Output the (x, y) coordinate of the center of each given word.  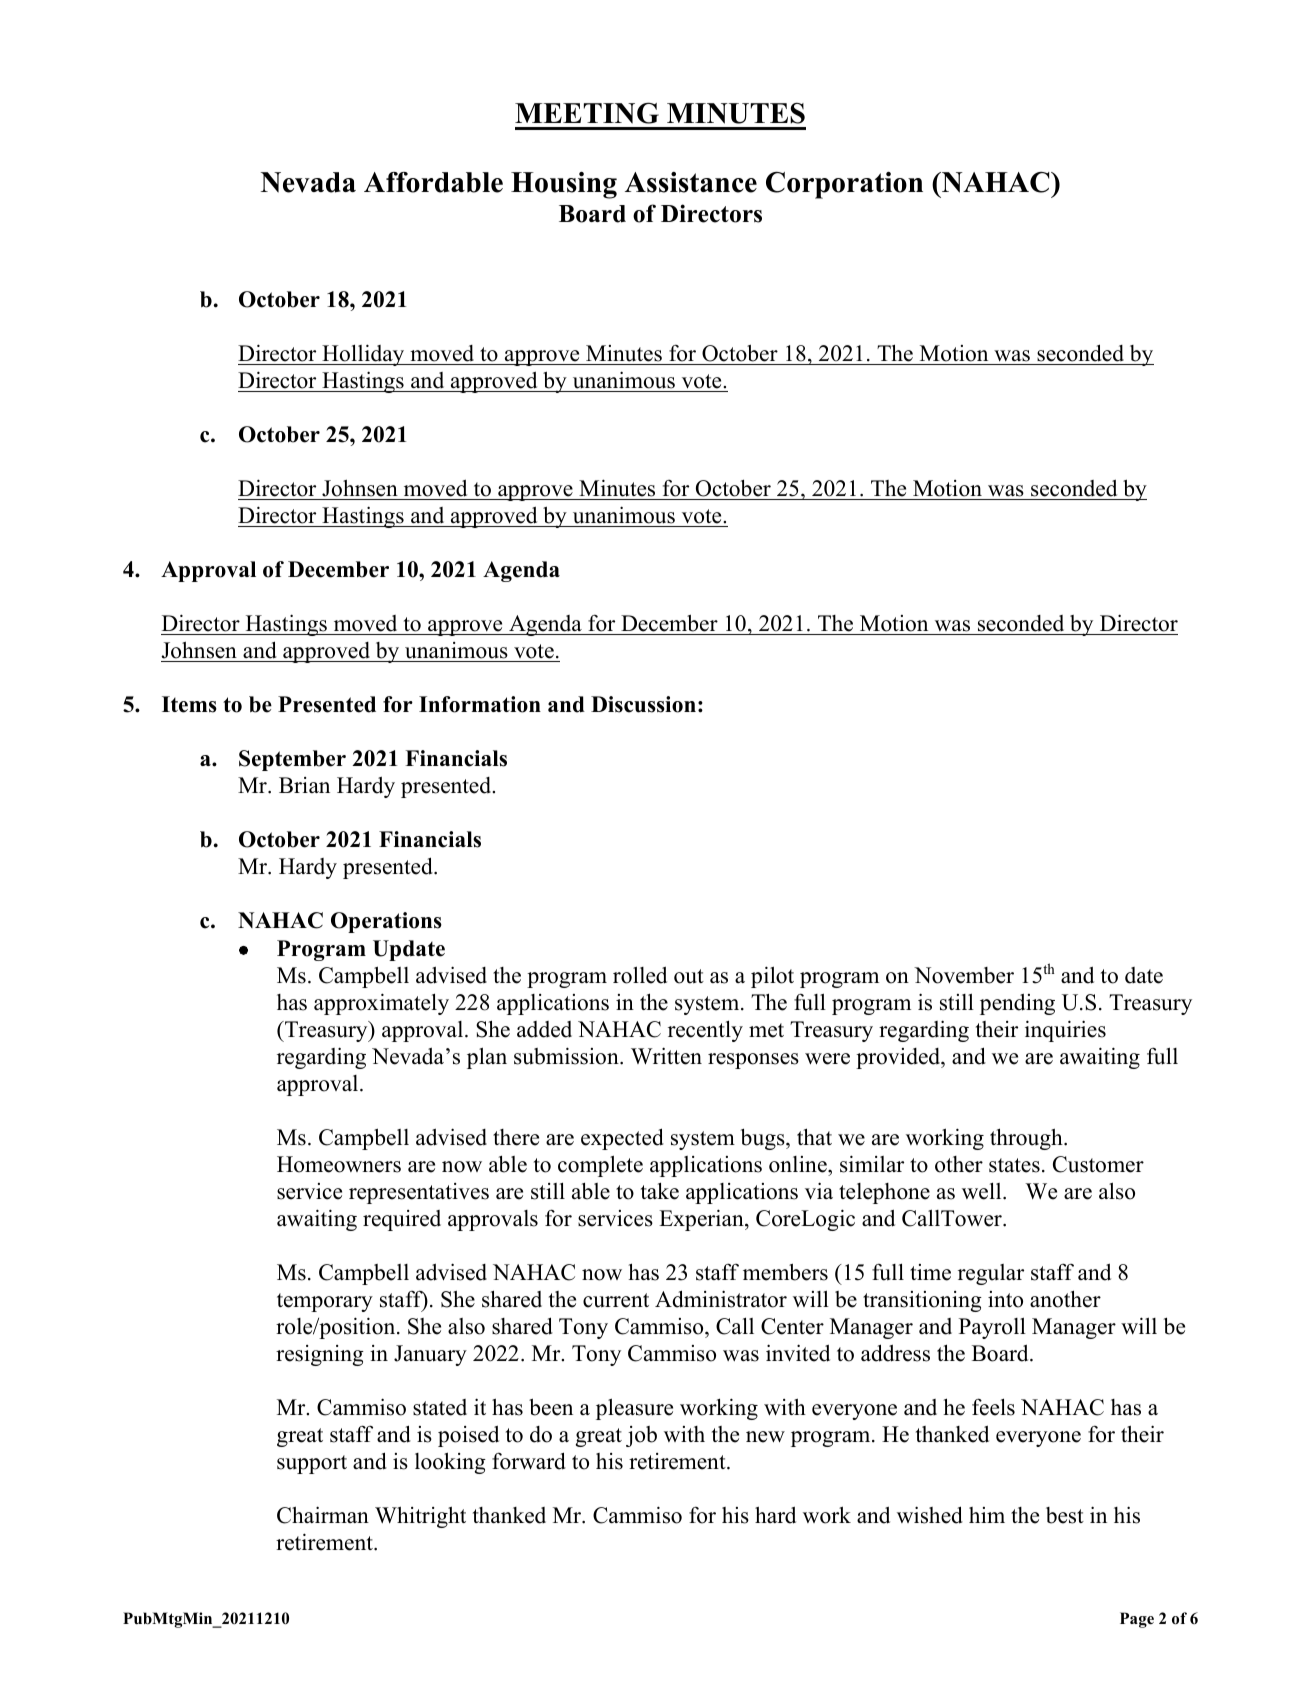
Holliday (363, 355)
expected (622, 1139)
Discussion (643, 704)
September (292, 760)
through (1027, 1139)
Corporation (844, 185)
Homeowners (339, 1164)
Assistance (691, 182)
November (964, 975)
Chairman (323, 1515)
